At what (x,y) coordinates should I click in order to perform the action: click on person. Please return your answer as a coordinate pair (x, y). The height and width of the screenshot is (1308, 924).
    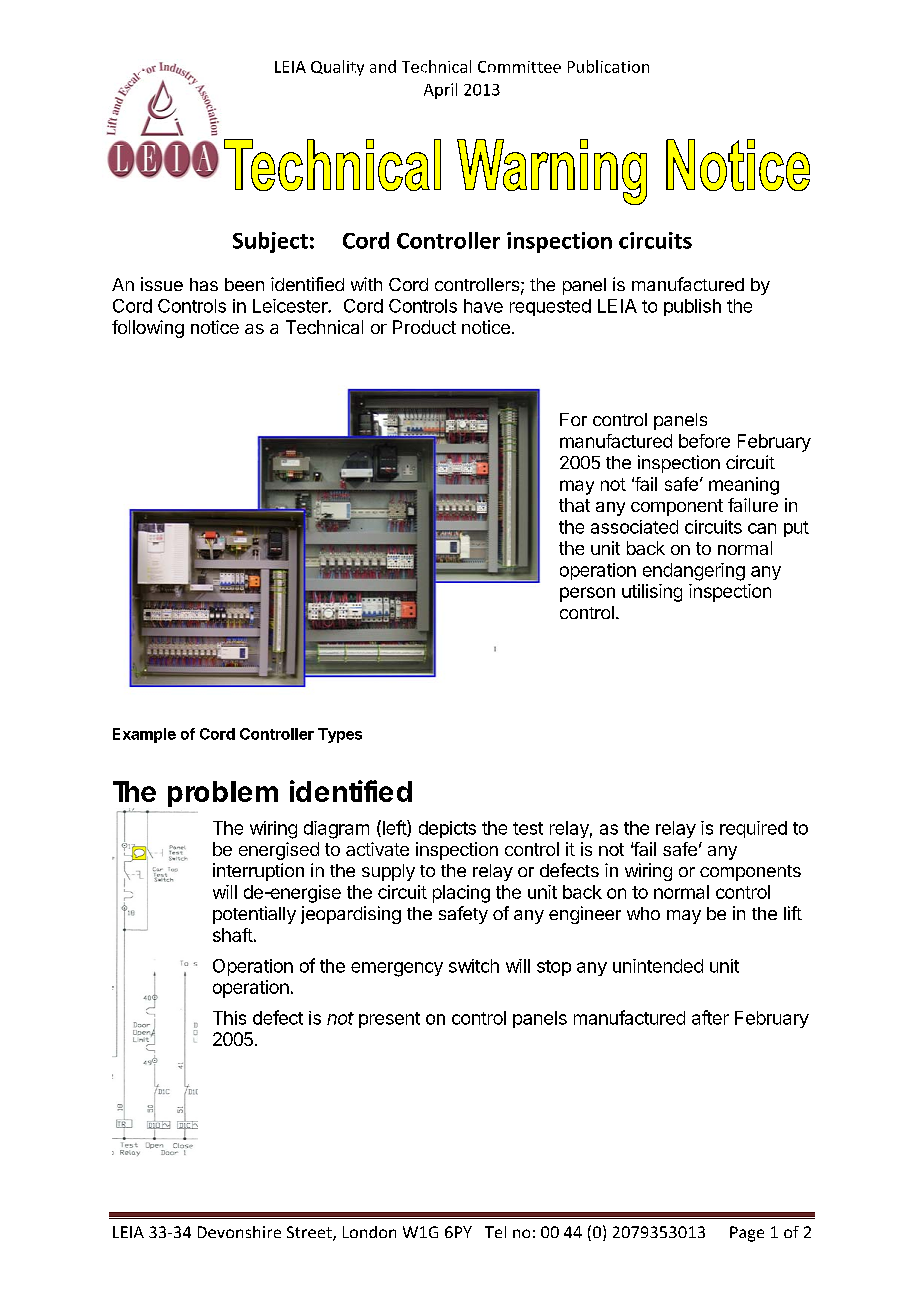
    Looking at the image, I should click on (587, 594).
